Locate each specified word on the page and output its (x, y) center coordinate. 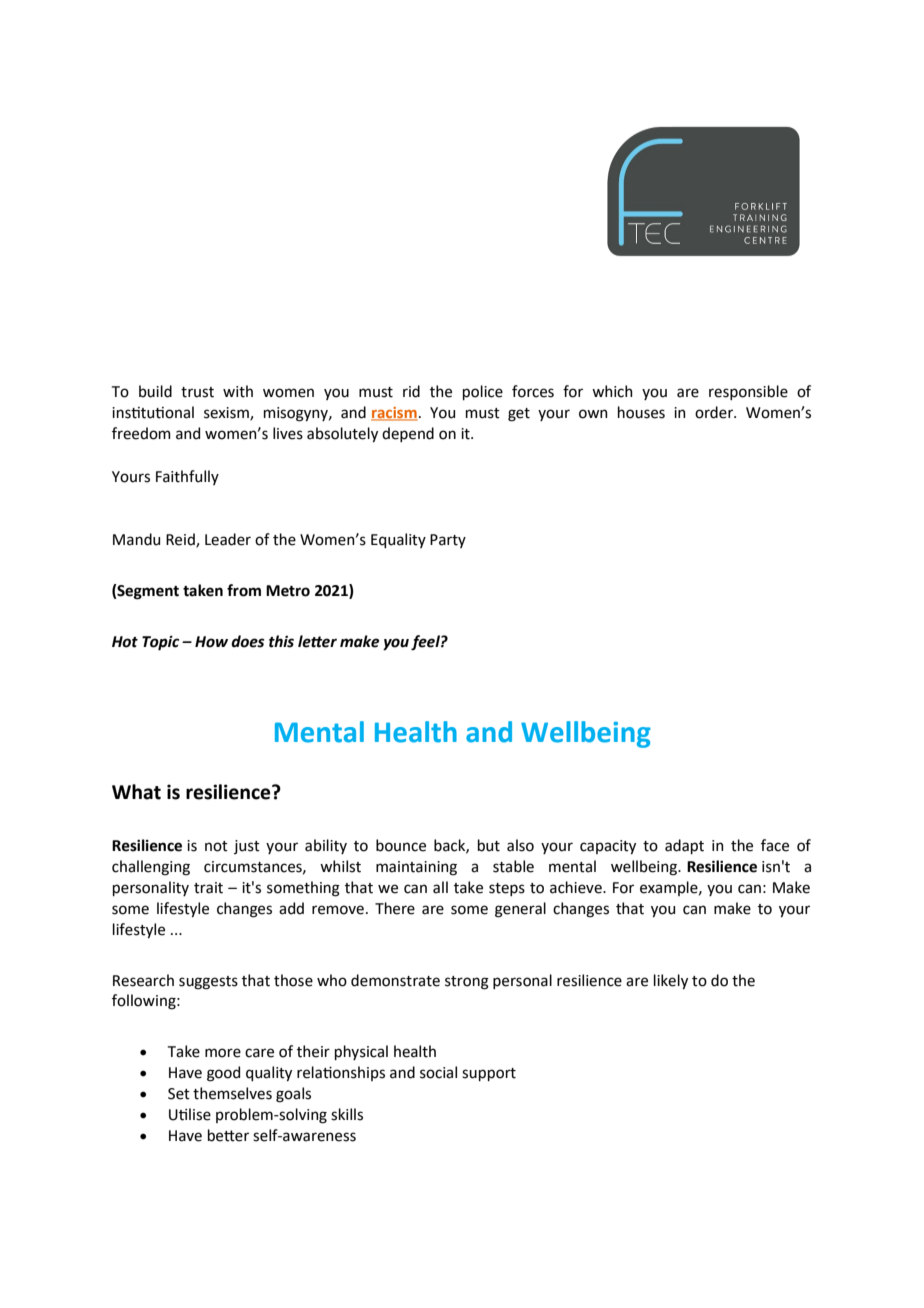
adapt (684, 846)
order (715, 412)
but (489, 845)
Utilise (190, 1114)
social (438, 1072)
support (489, 1074)
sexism (227, 414)
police (483, 392)
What (136, 792)
